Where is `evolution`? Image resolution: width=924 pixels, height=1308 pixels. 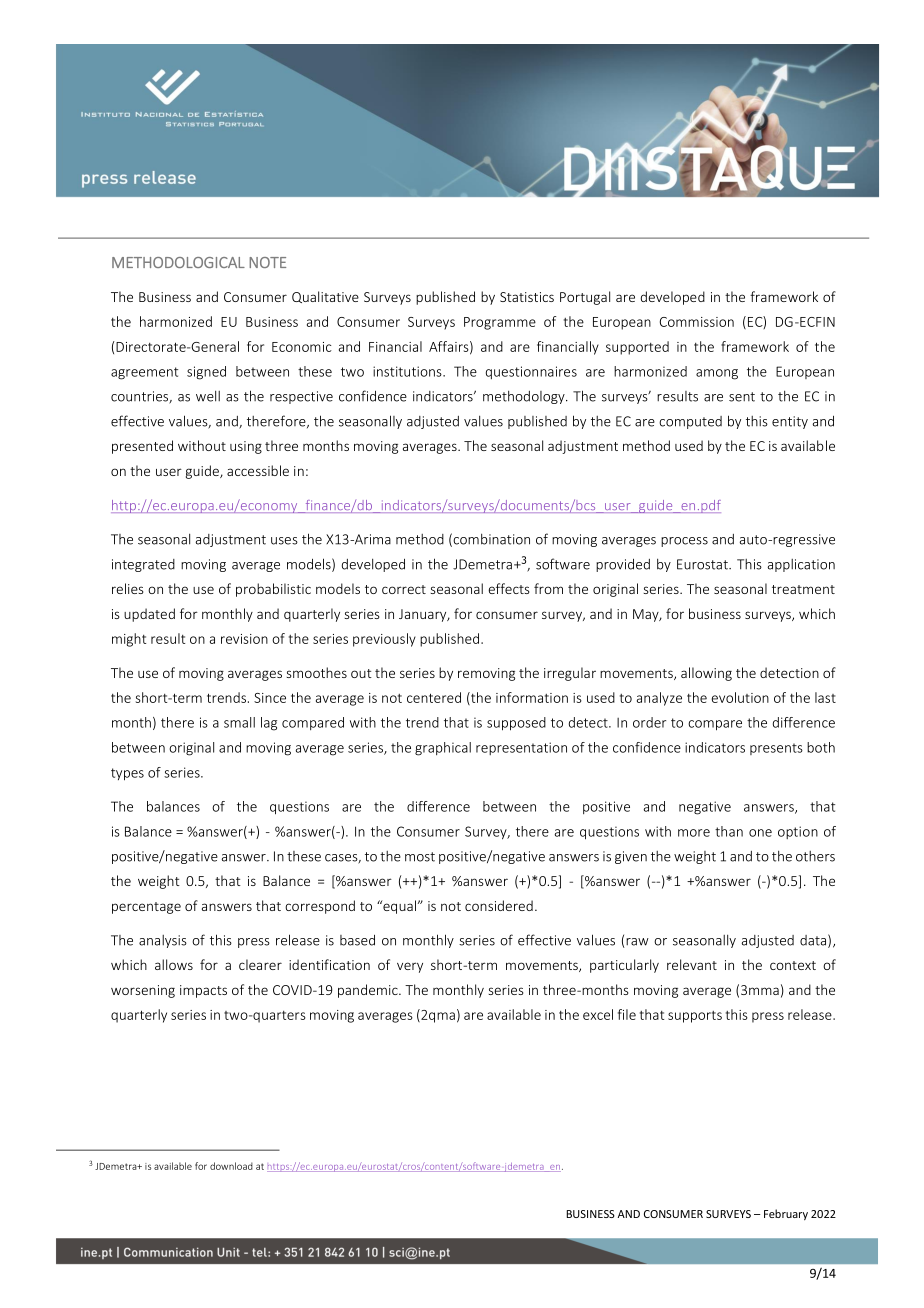
evolution is located at coordinates (740, 697).
